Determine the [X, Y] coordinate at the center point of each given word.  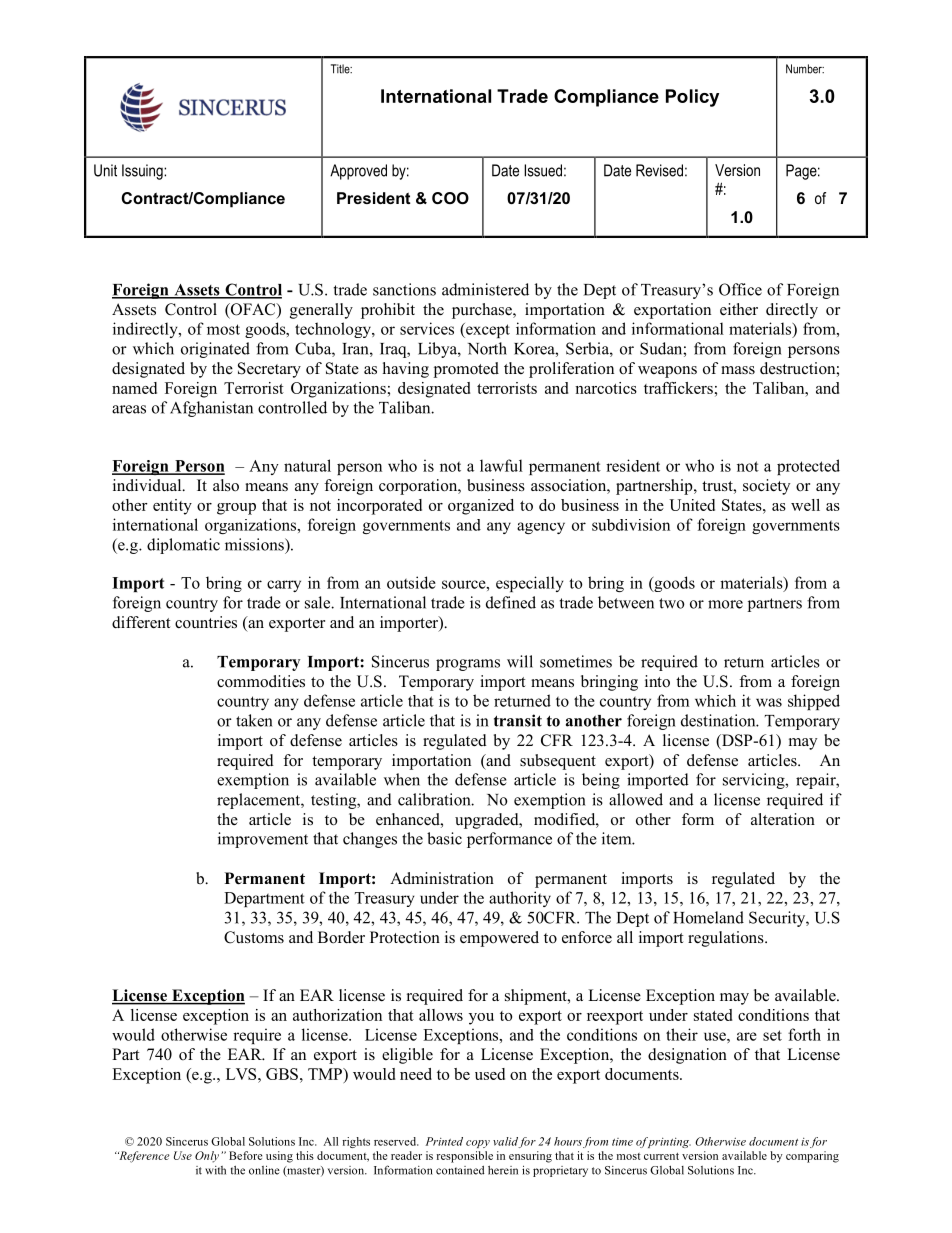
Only [207, 1157]
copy [478, 1144]
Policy [692, 98]
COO [450, 198]
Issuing [143, 172]
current [661, 1156]
